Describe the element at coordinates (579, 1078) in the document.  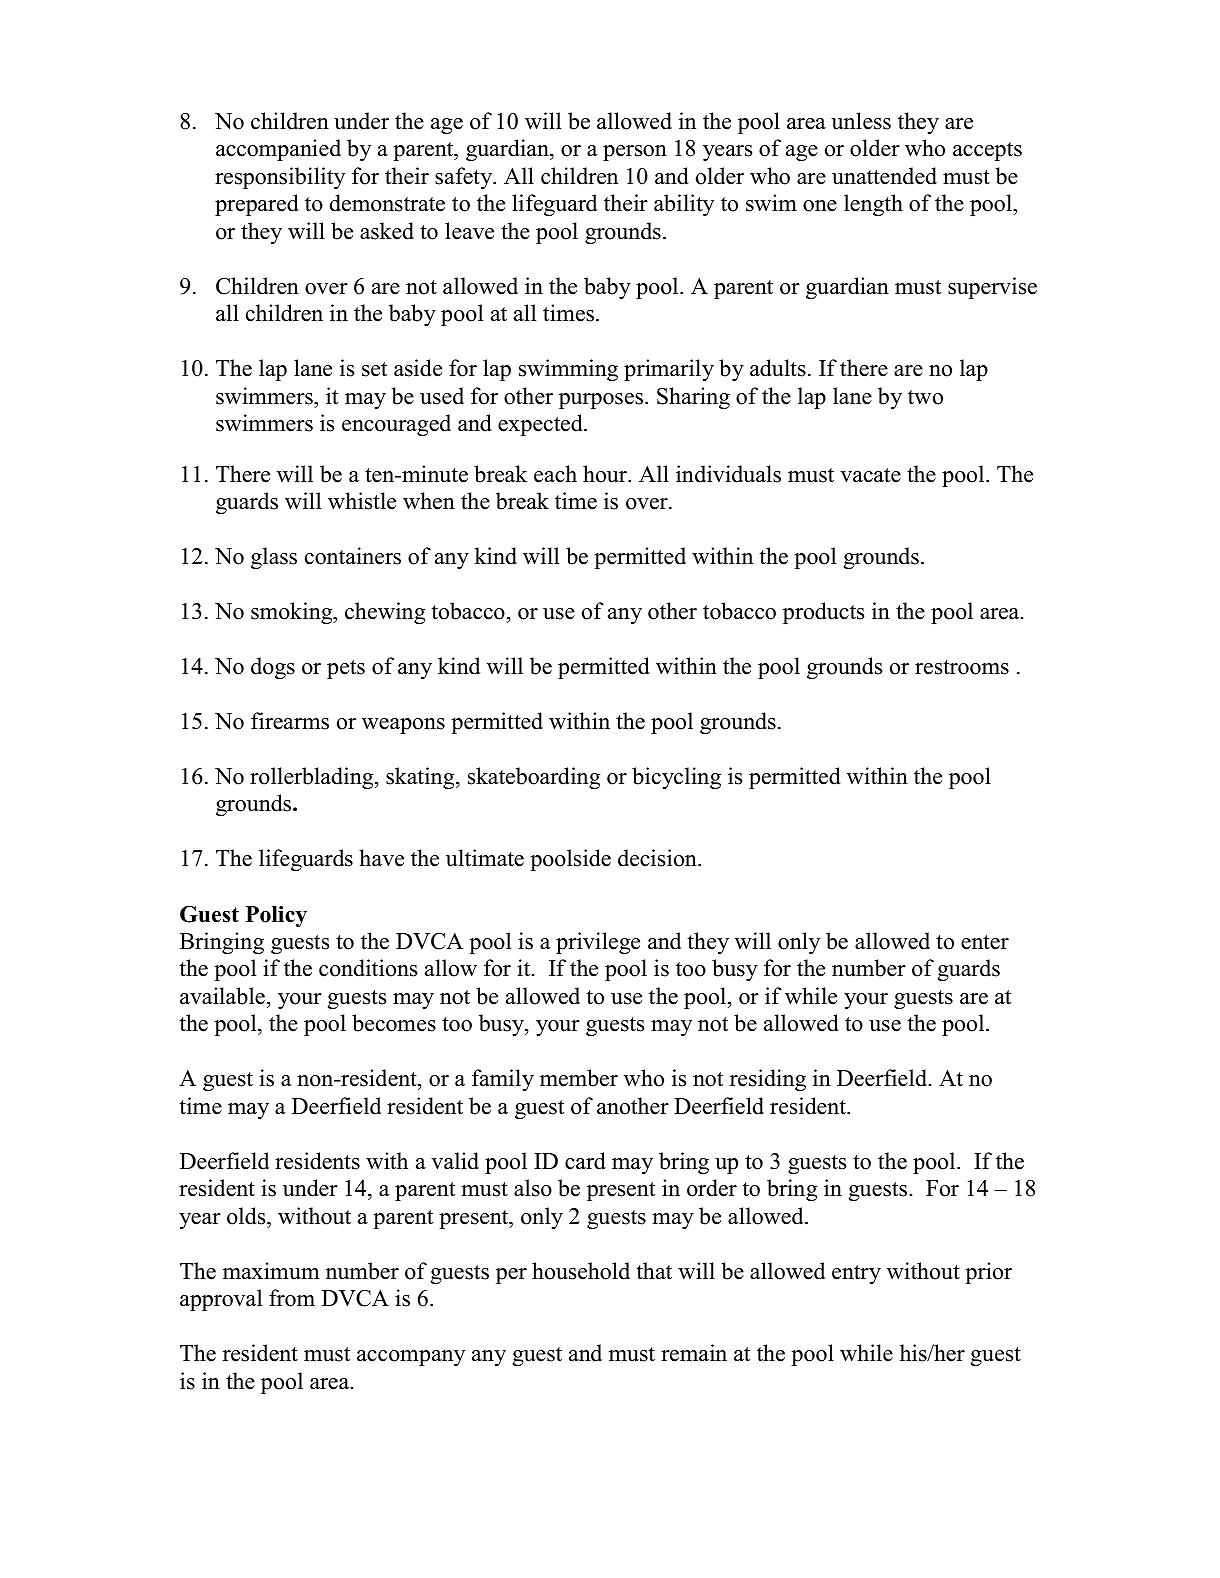
I see `member` at that location.
